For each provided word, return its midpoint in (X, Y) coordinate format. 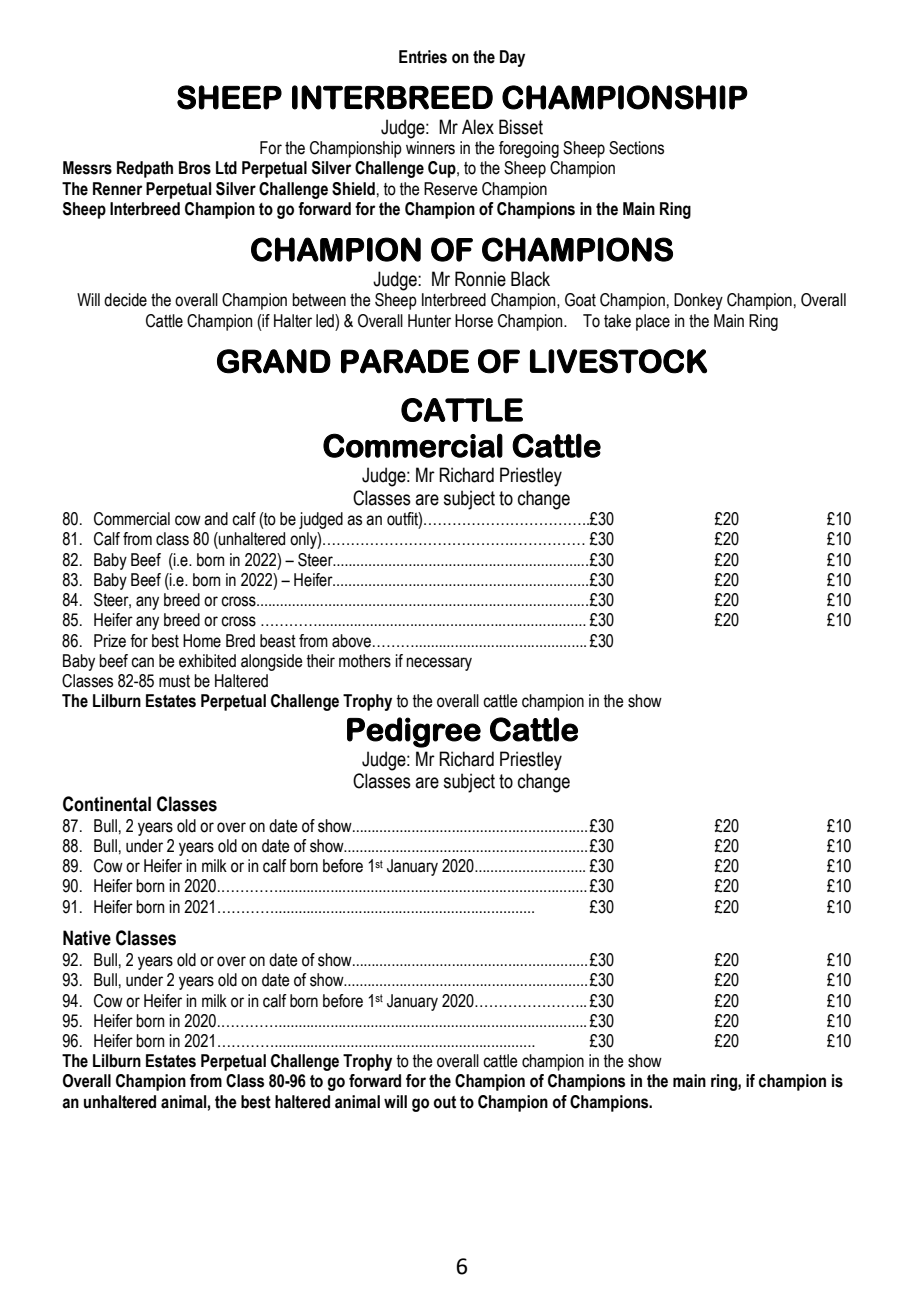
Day (512, 58)
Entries (423, 57)
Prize (110, 641)
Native (87, 938)
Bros (195, 168)
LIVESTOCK (618, 361)
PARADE (405, 361)
